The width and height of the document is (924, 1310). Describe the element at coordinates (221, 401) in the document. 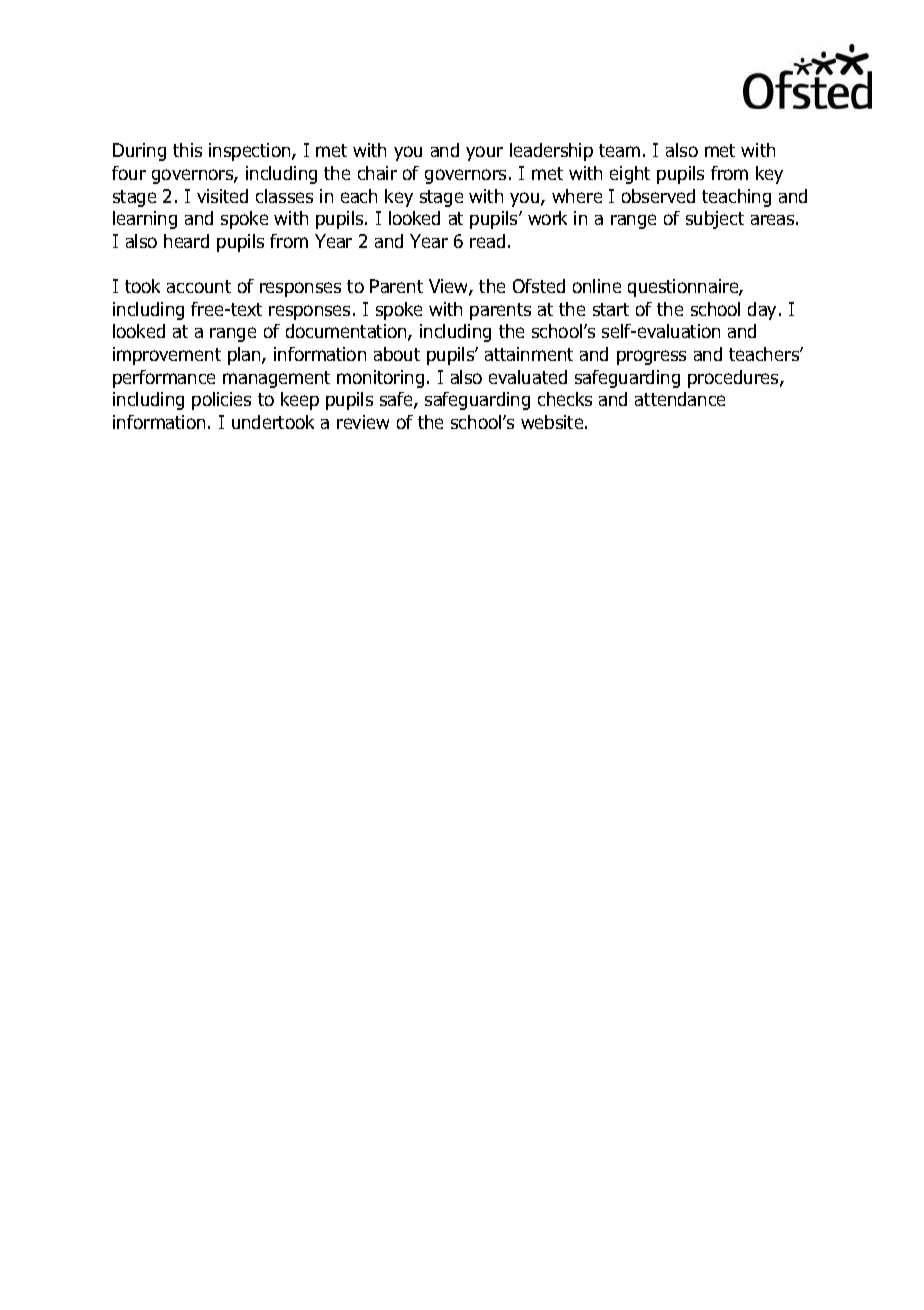

I see `policies` at that location.
